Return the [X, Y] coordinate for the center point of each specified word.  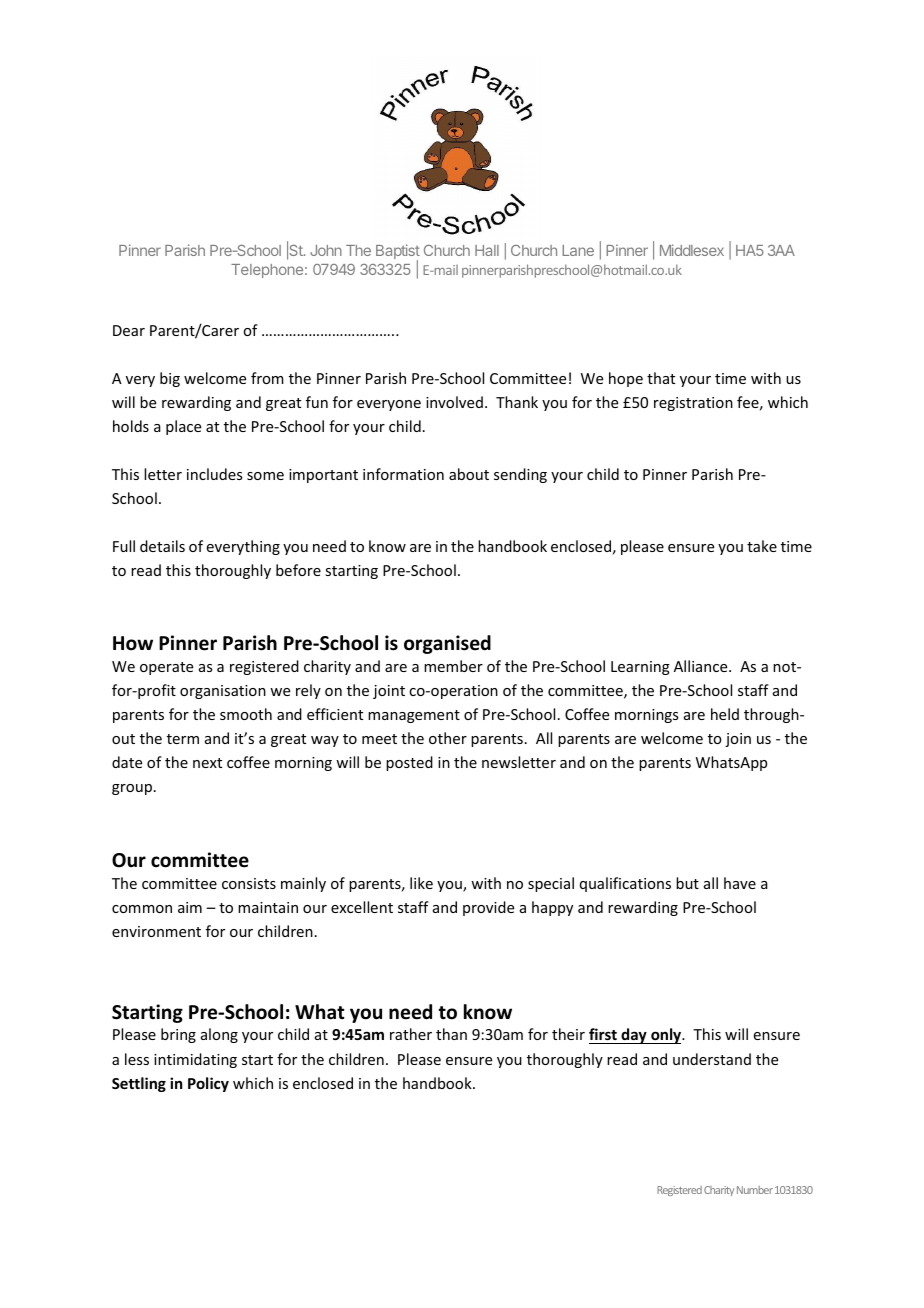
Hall [487, 250]
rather [411, 1034]
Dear [129, 330]
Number [755, 1190]
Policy [208, 1084]
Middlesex [692, 250]
